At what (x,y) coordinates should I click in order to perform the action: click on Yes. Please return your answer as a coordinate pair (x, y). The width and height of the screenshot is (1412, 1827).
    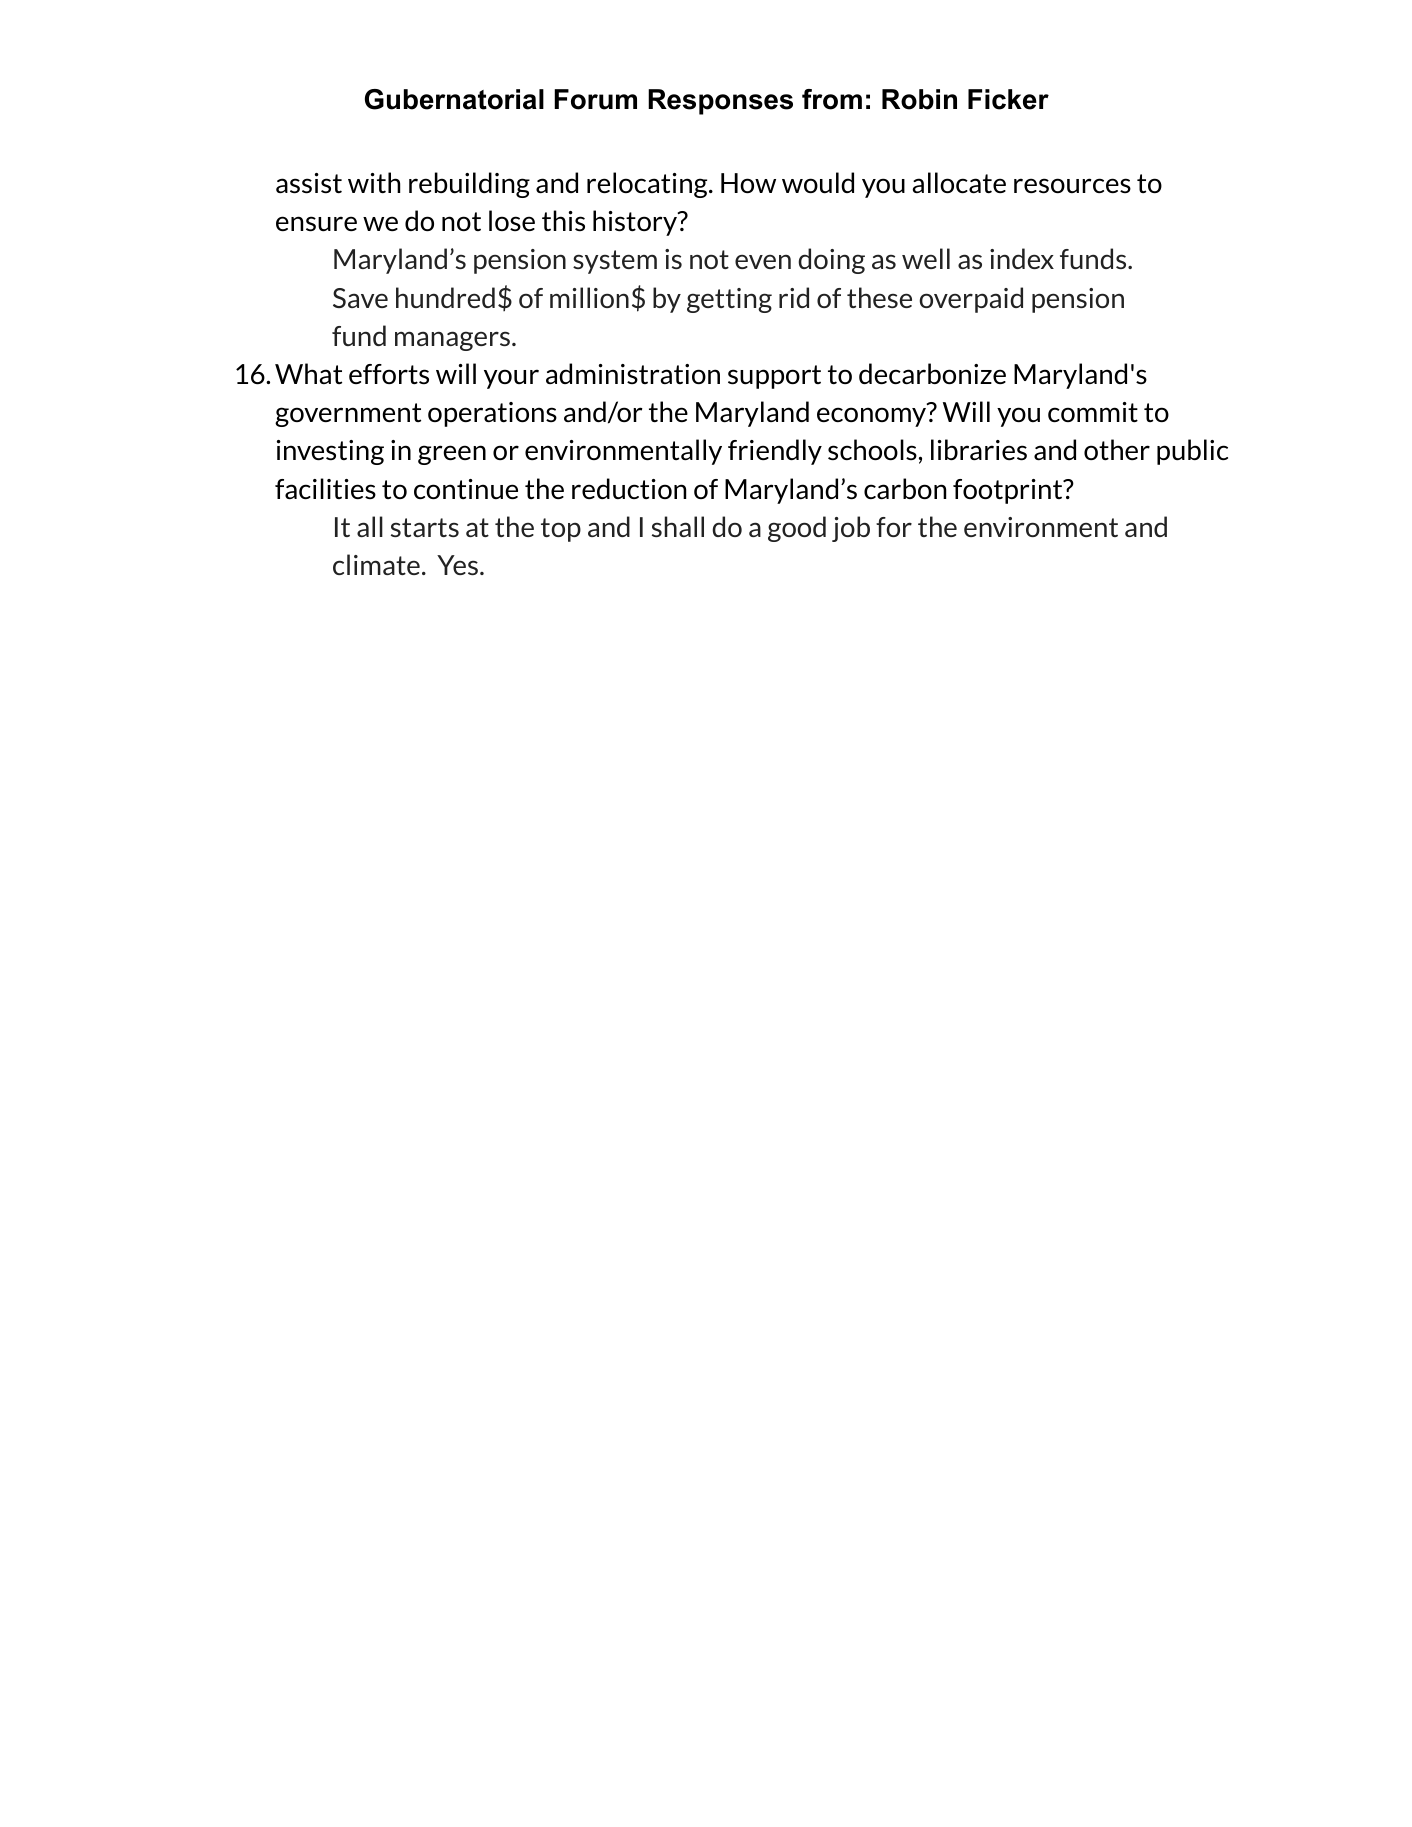
    Looking at the image, I should click on (459, 565).
